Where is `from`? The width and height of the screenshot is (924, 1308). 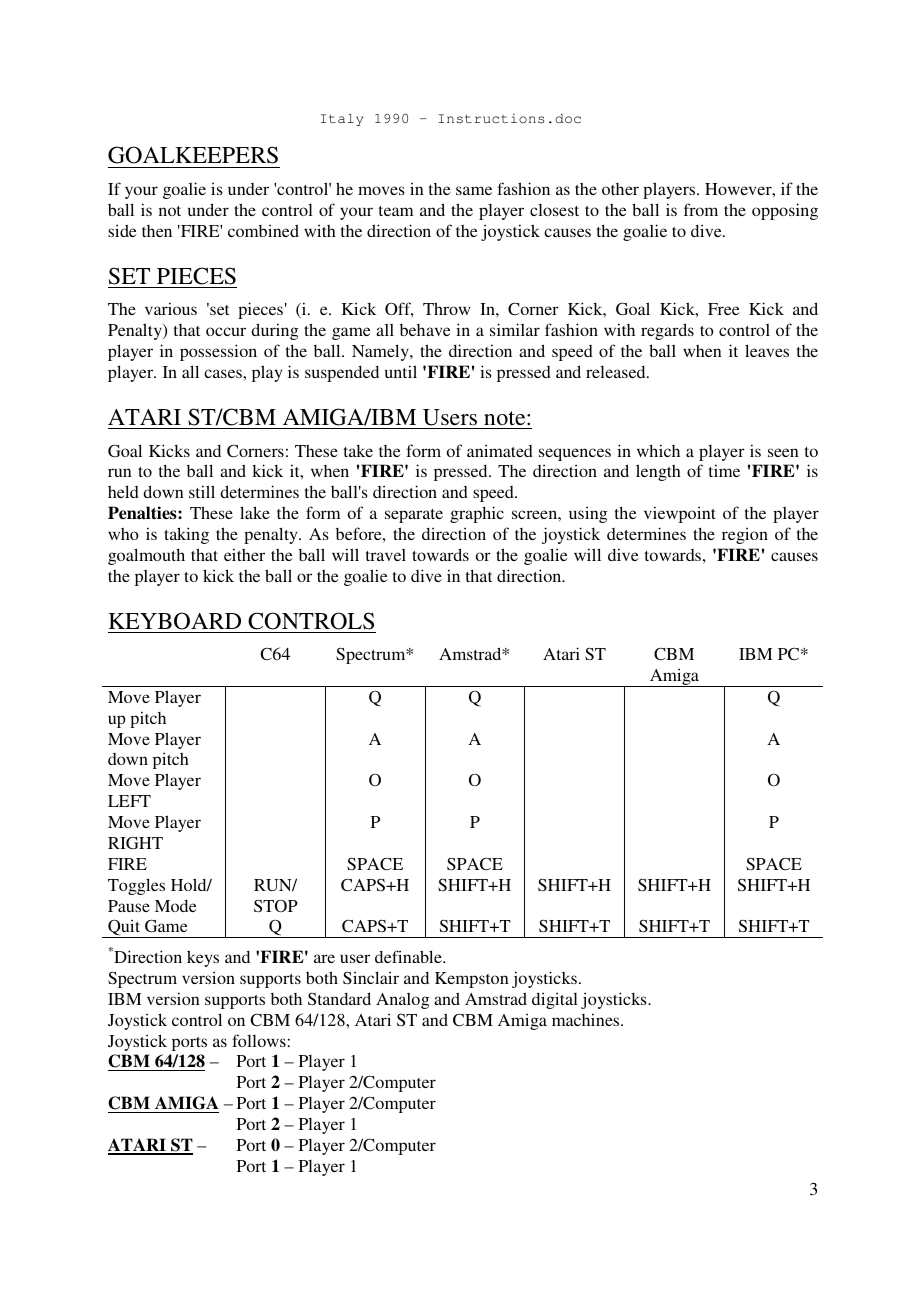
from is located at coordinates (701, 209).
